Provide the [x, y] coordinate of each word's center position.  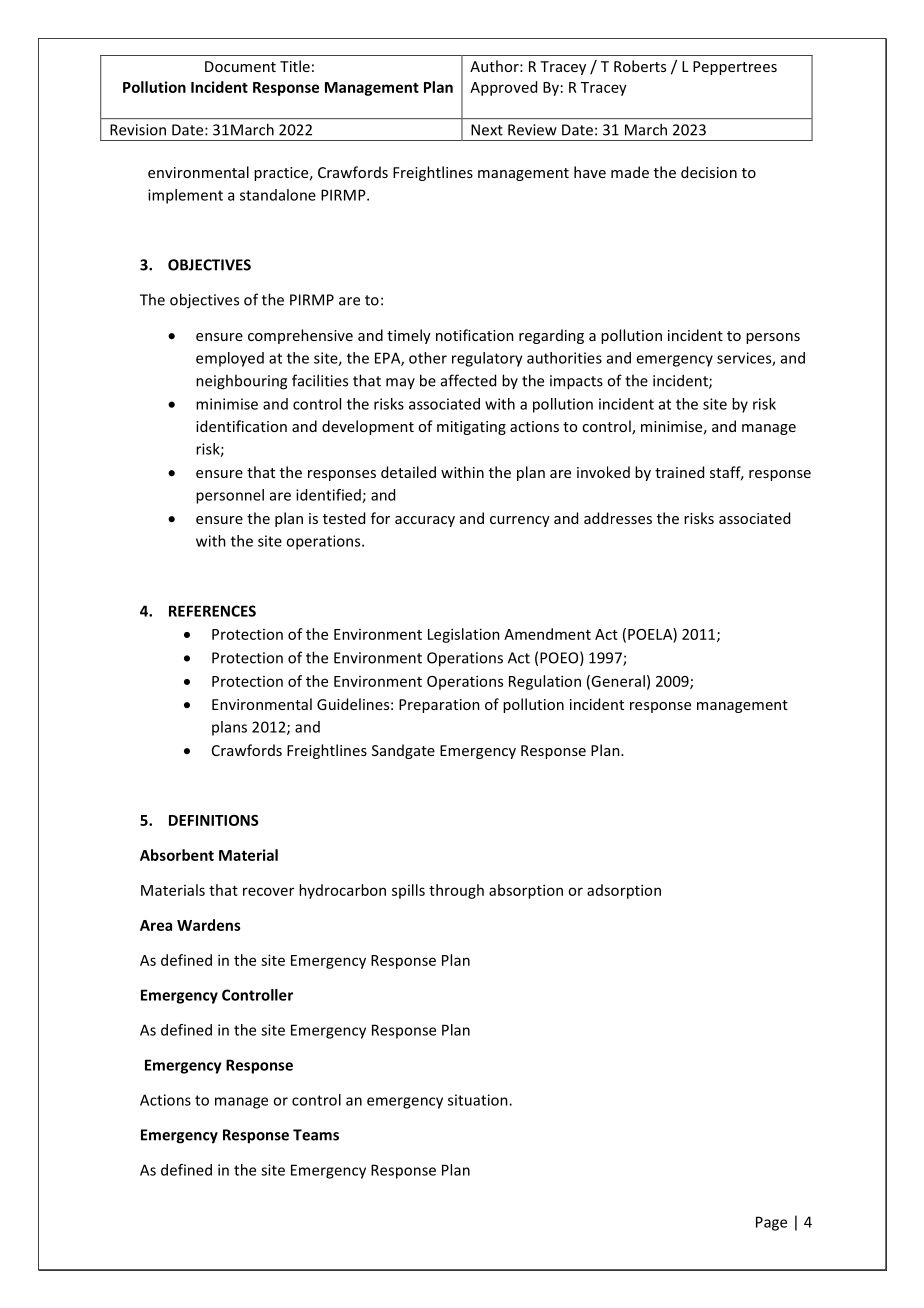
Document [240, 66]
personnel [230, 496]
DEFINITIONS [214, 820]
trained [679, 472]
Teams [316, 1135]
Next [487, 130]
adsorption [624, 891]
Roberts [640, 66]
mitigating [471, 428]
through [456, 891]
